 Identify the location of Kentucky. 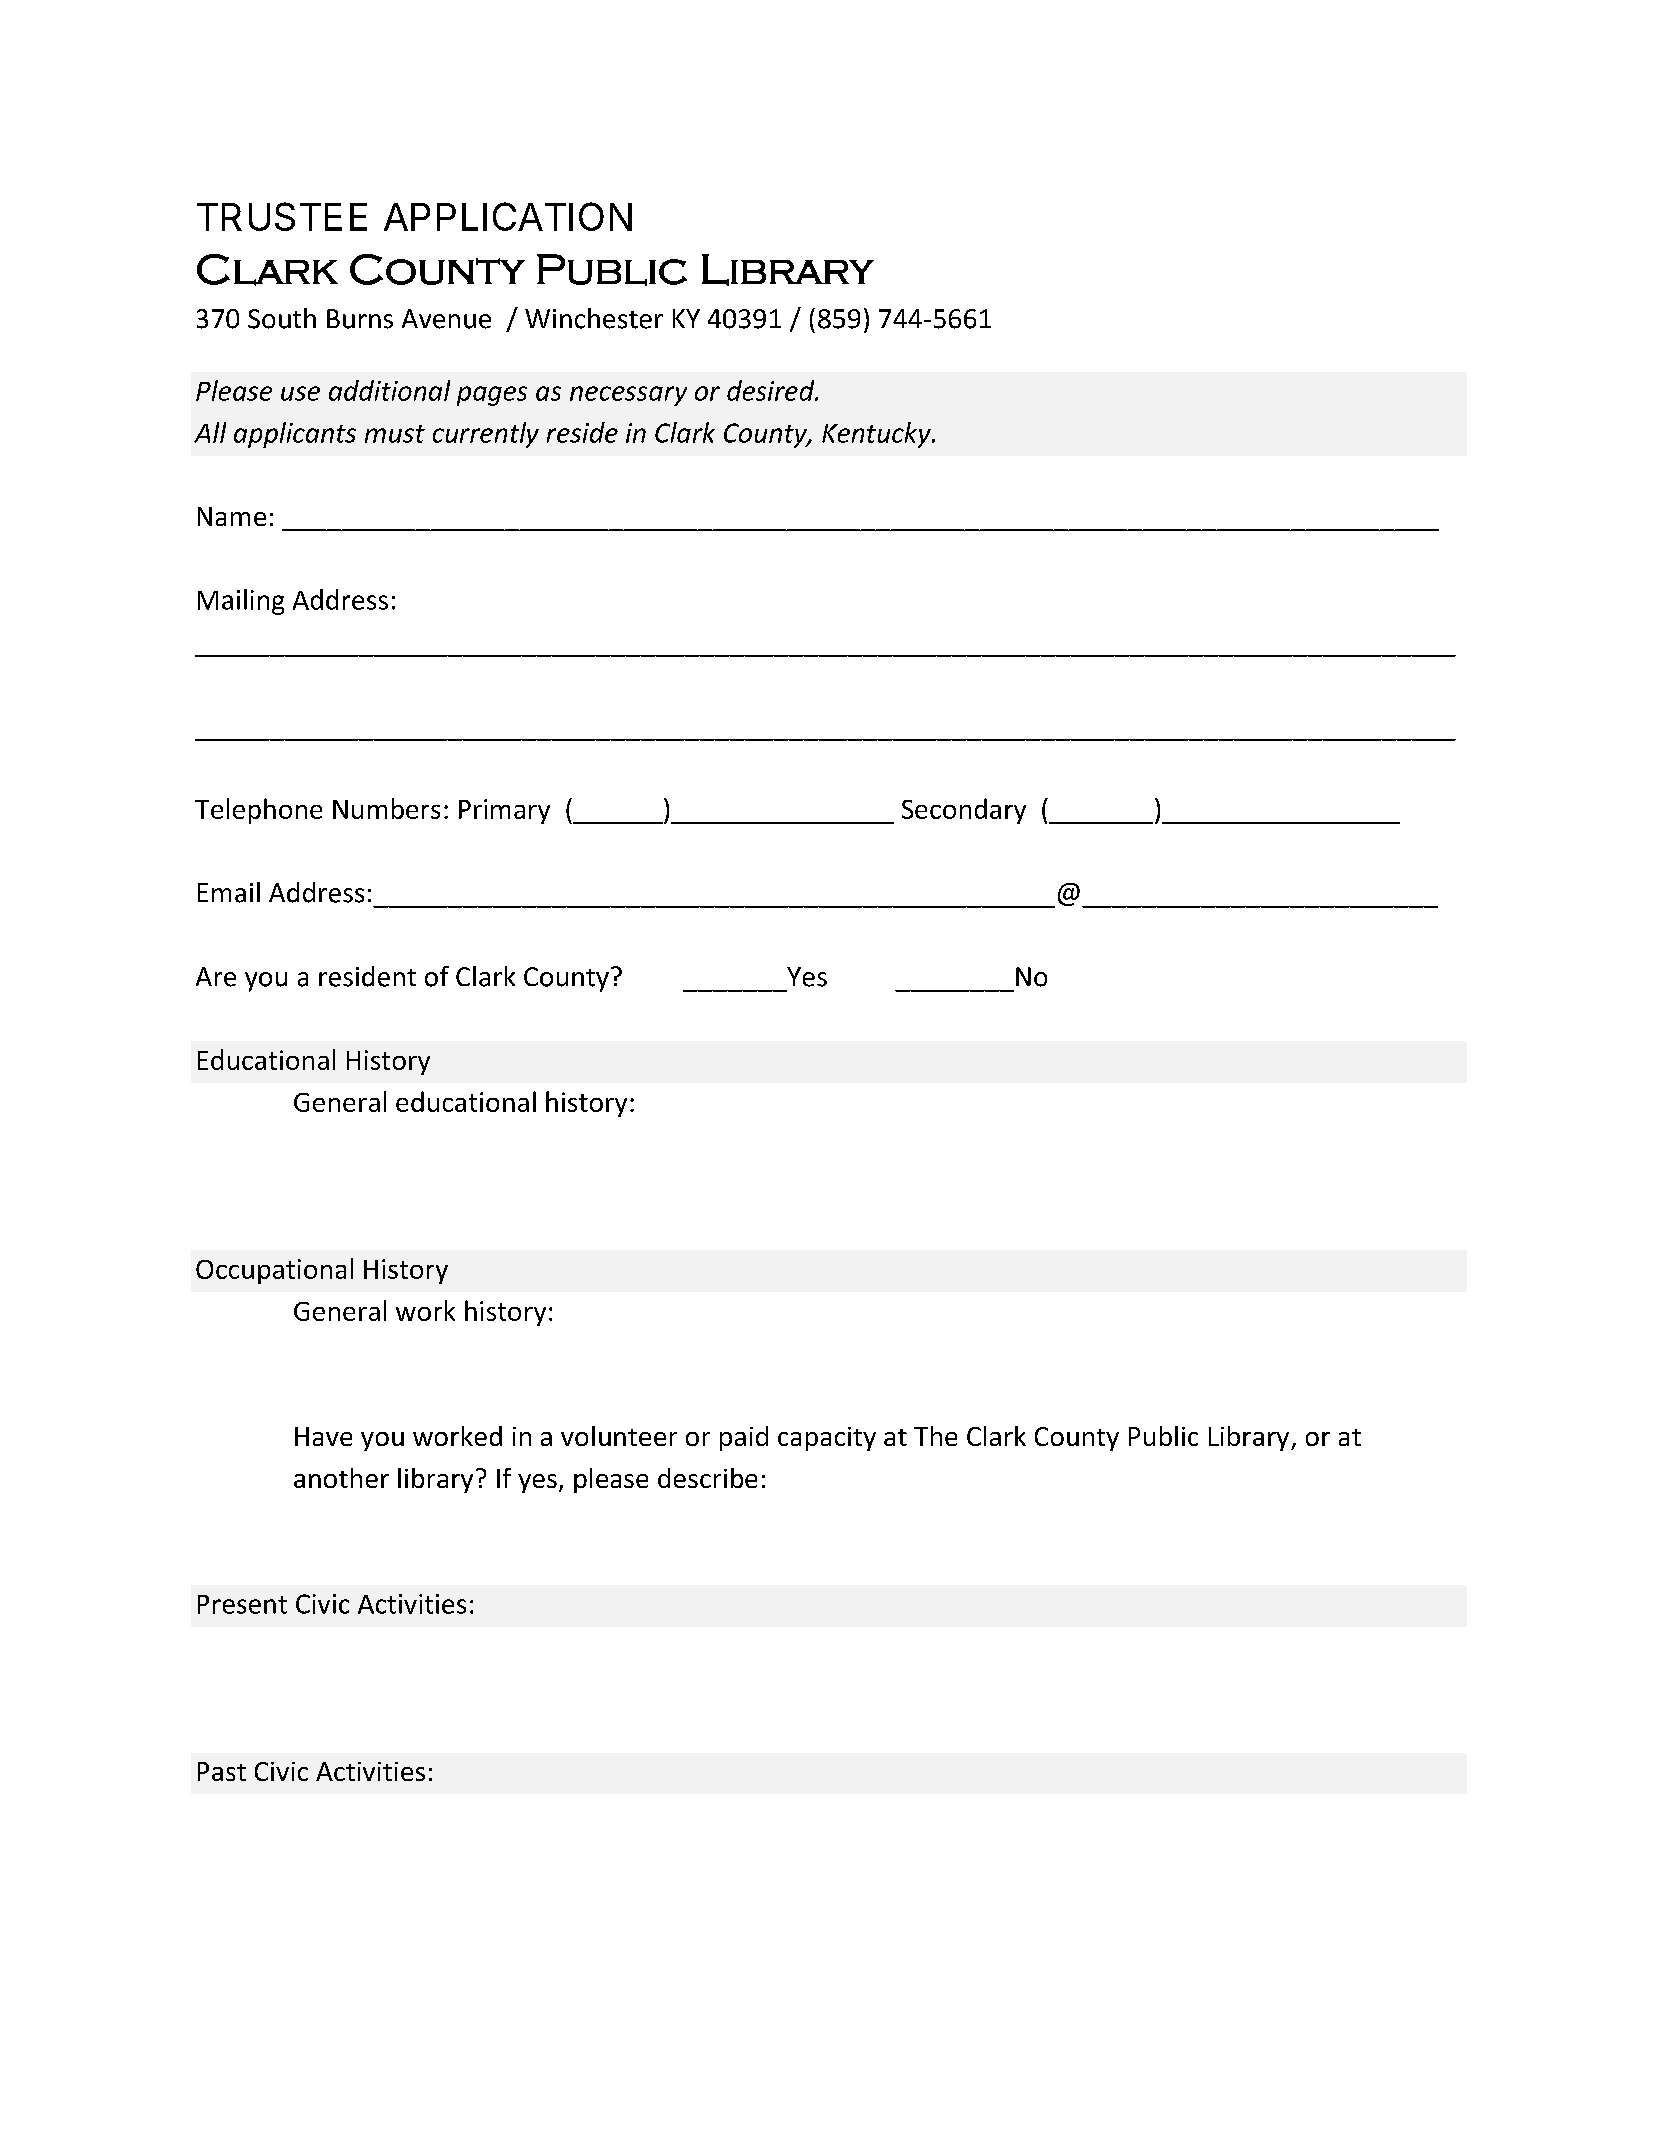
(877, 435).
